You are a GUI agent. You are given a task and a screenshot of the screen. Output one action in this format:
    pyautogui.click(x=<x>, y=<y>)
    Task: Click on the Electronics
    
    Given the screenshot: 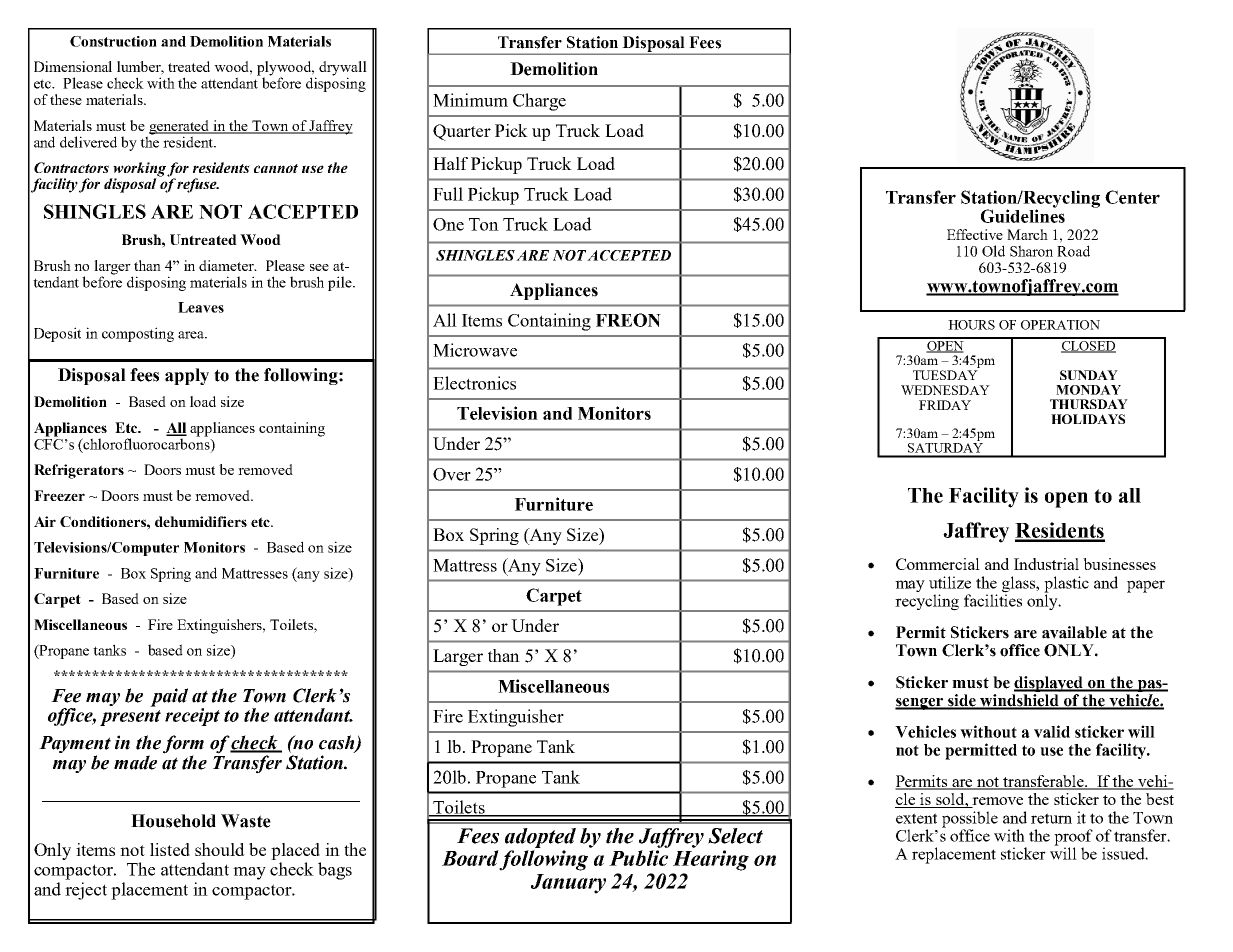 What is the action you would take?
    pyautogui.click(x=474, y=383)
